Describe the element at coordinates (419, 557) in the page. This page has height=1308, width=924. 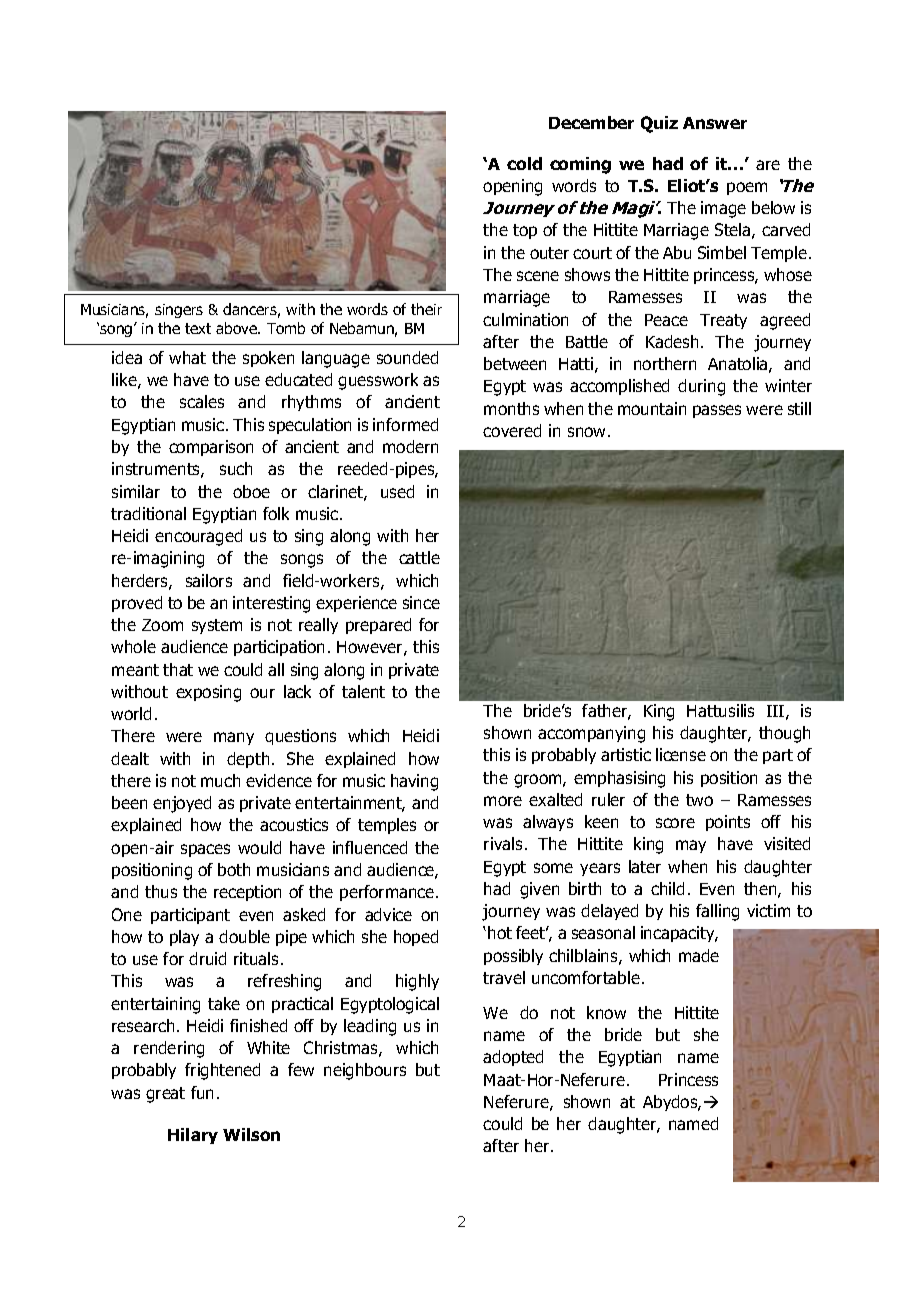
I see `cattle` at that location.
